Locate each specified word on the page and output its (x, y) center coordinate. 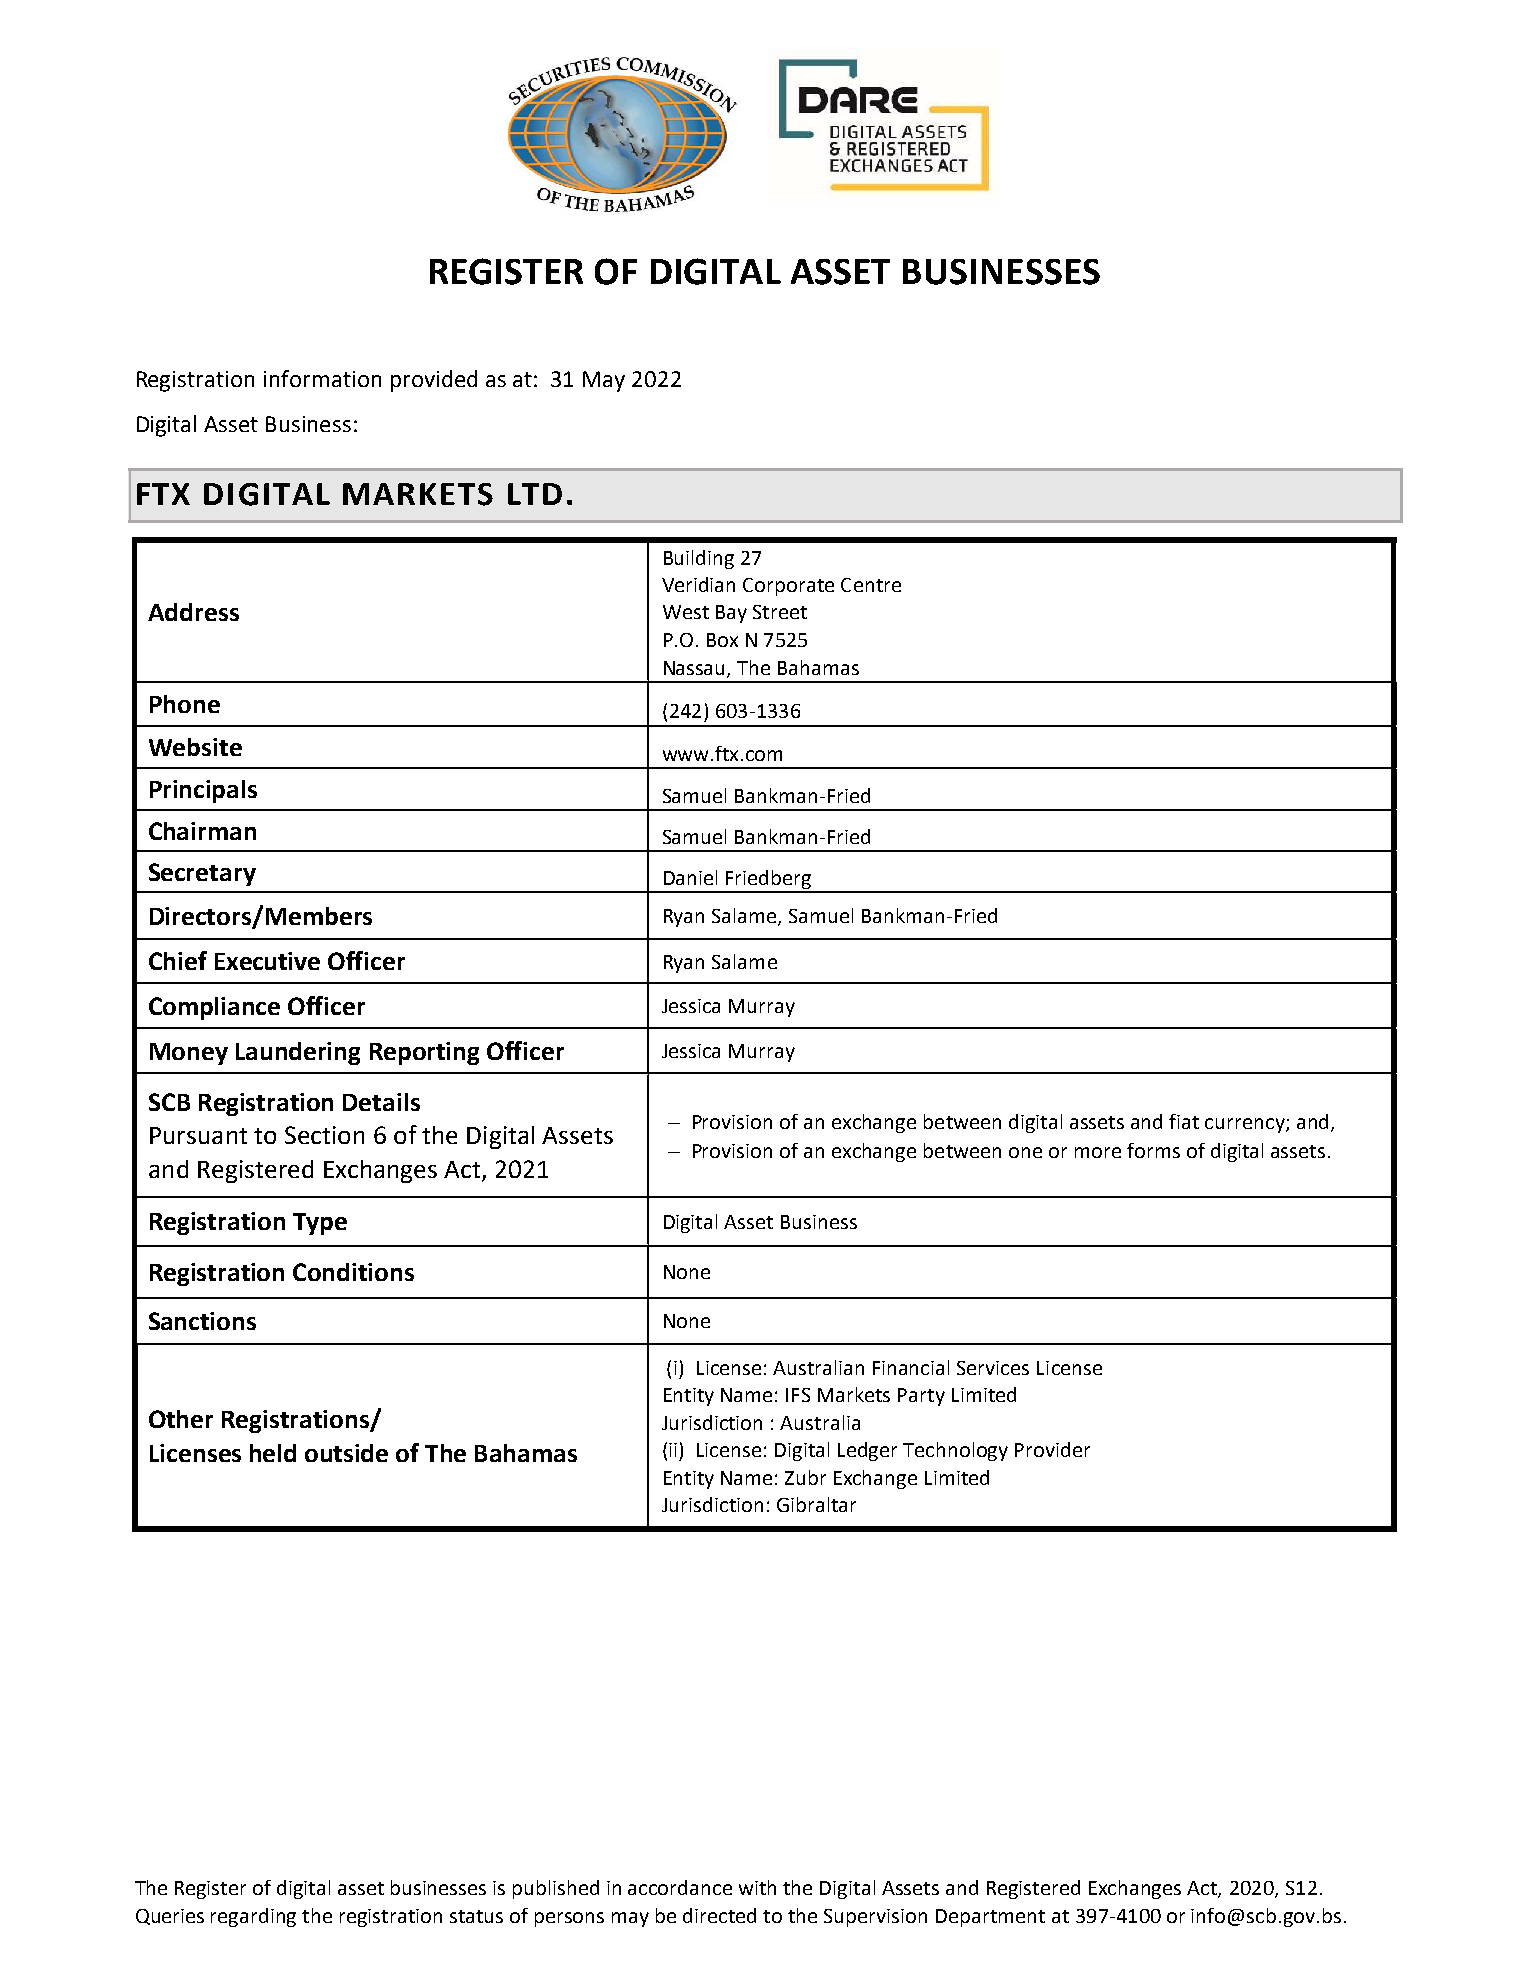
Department (990, 1918)
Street (780, 612)
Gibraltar (816, 1504)
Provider (1052, 1449)
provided (434, 381)
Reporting (424, 1053)
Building (699, 559)
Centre (871, 585)
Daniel (690, 877)
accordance (680, 1887)
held (273, 1453)
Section (324, 1135)
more (1098, 1152)
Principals (203, 791)
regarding (253, 1917)
